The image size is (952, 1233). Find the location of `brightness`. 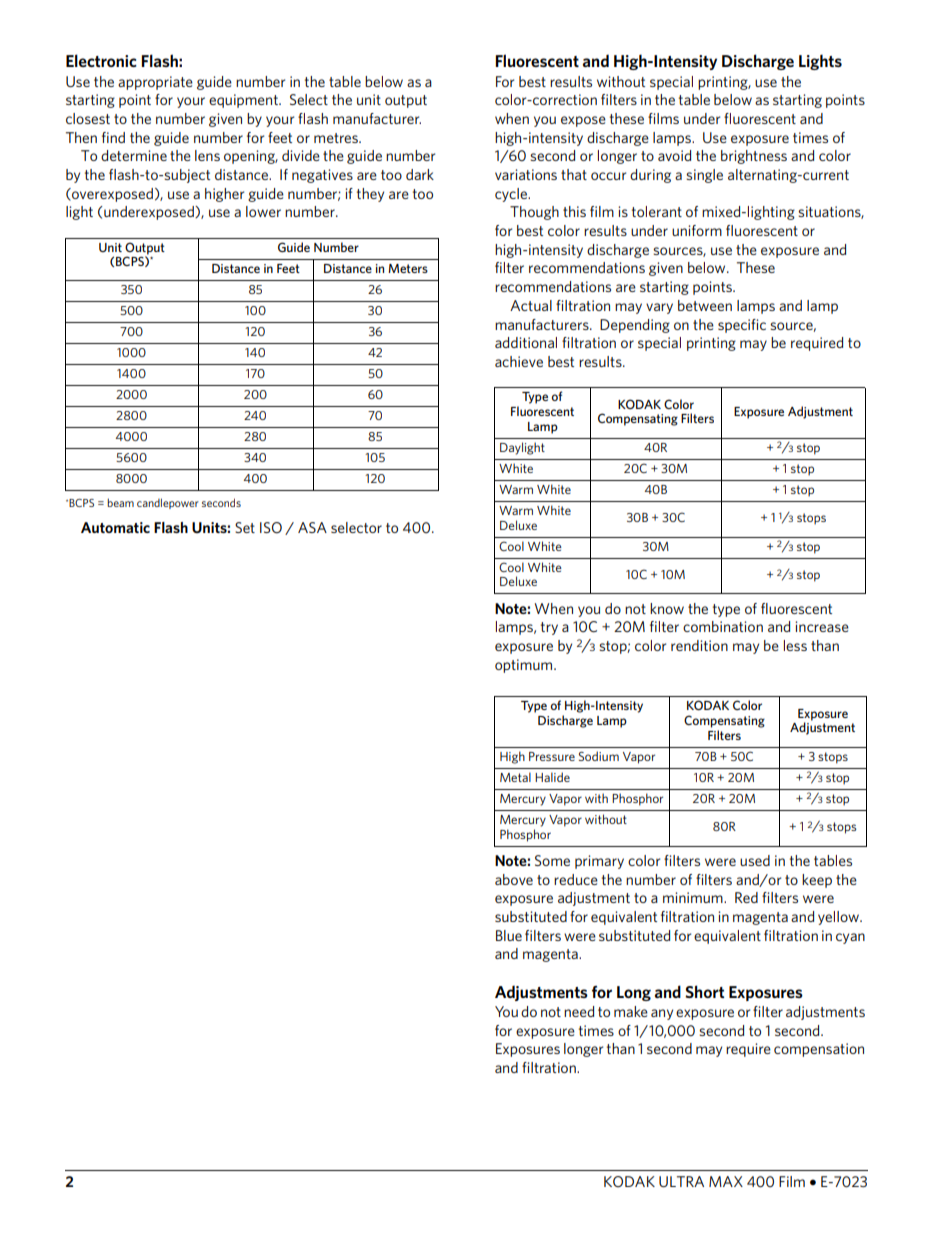

brightness is located at coordinates (754, 157).
